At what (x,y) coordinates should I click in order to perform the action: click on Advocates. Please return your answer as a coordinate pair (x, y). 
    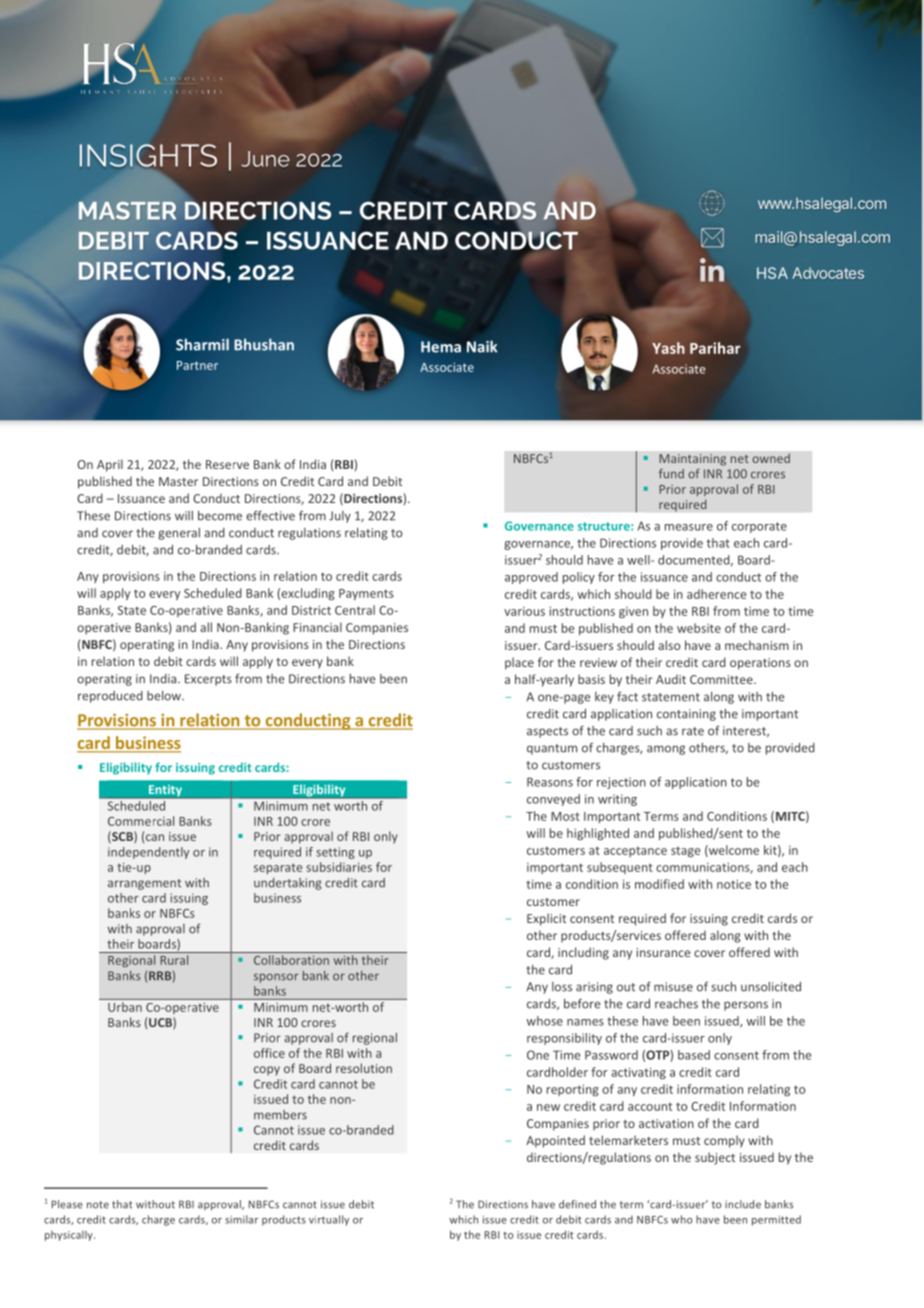
    Looking at the image, I should click on (828, 273).
